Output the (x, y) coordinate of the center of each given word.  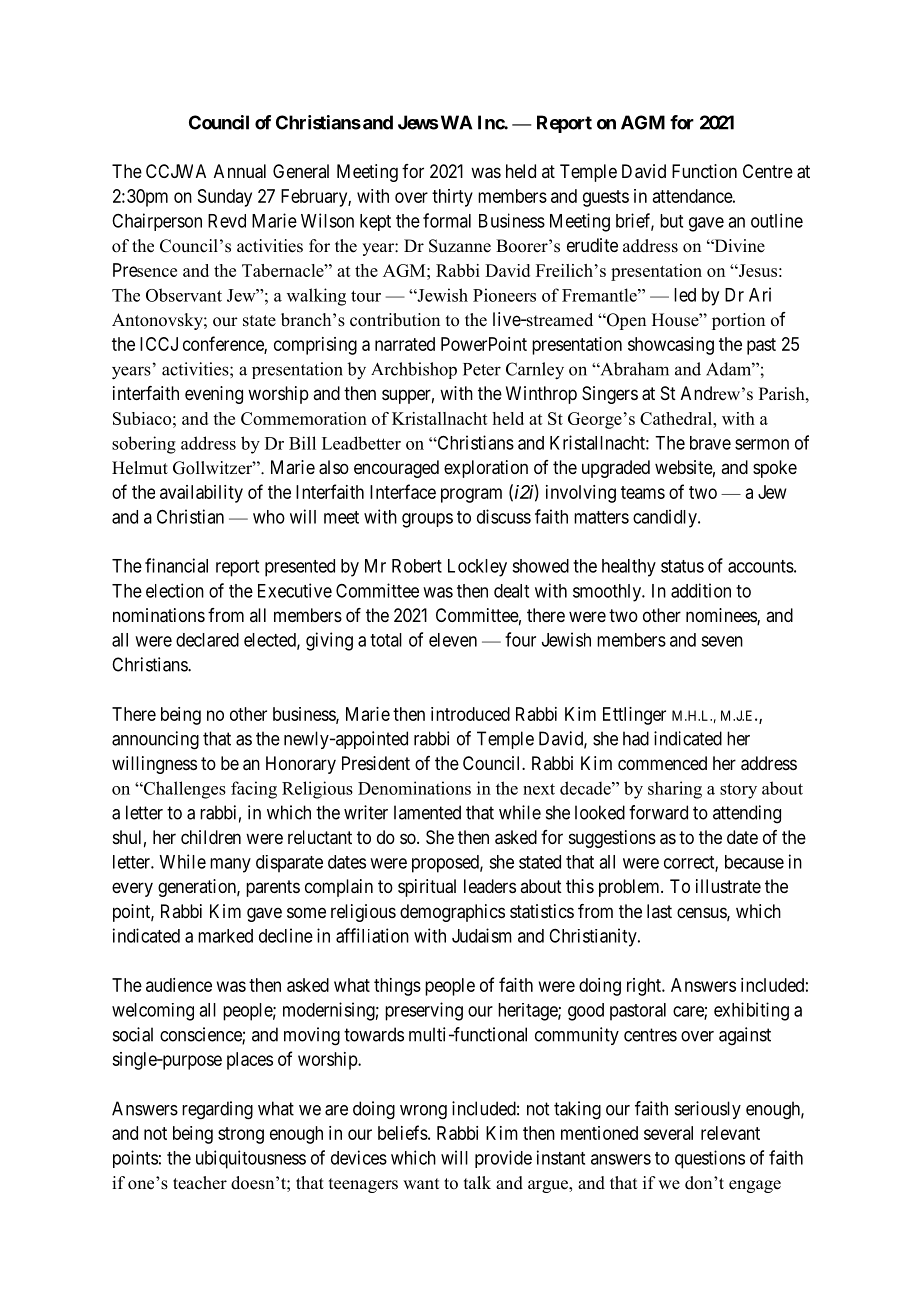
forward (658, 812)
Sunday (225, 198)
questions (710, 1159)
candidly (666, 518)
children (211, 837)
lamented (427, 812)
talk (477, 1182)
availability (201, 494)
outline (777, 220)
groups (427, 520)
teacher (200, 1183)
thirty (452, 198)
